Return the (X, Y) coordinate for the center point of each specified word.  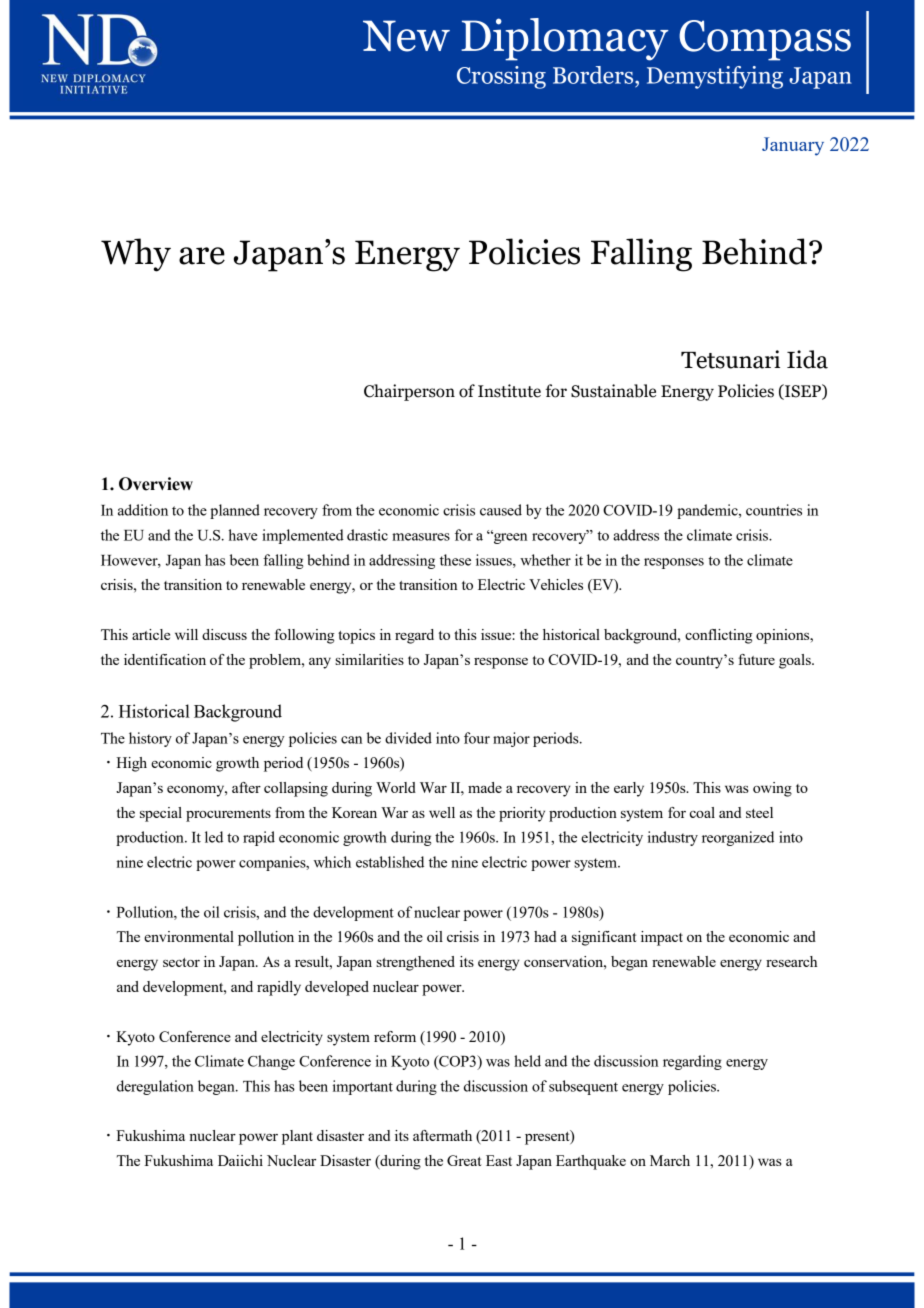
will (186, 634)
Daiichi (240, 1160)
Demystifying (715, 77)
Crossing (501, 77)
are (202, 256)
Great (464, 1160)
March (670, 1160)
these (455, 560)
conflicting (718, 636)
